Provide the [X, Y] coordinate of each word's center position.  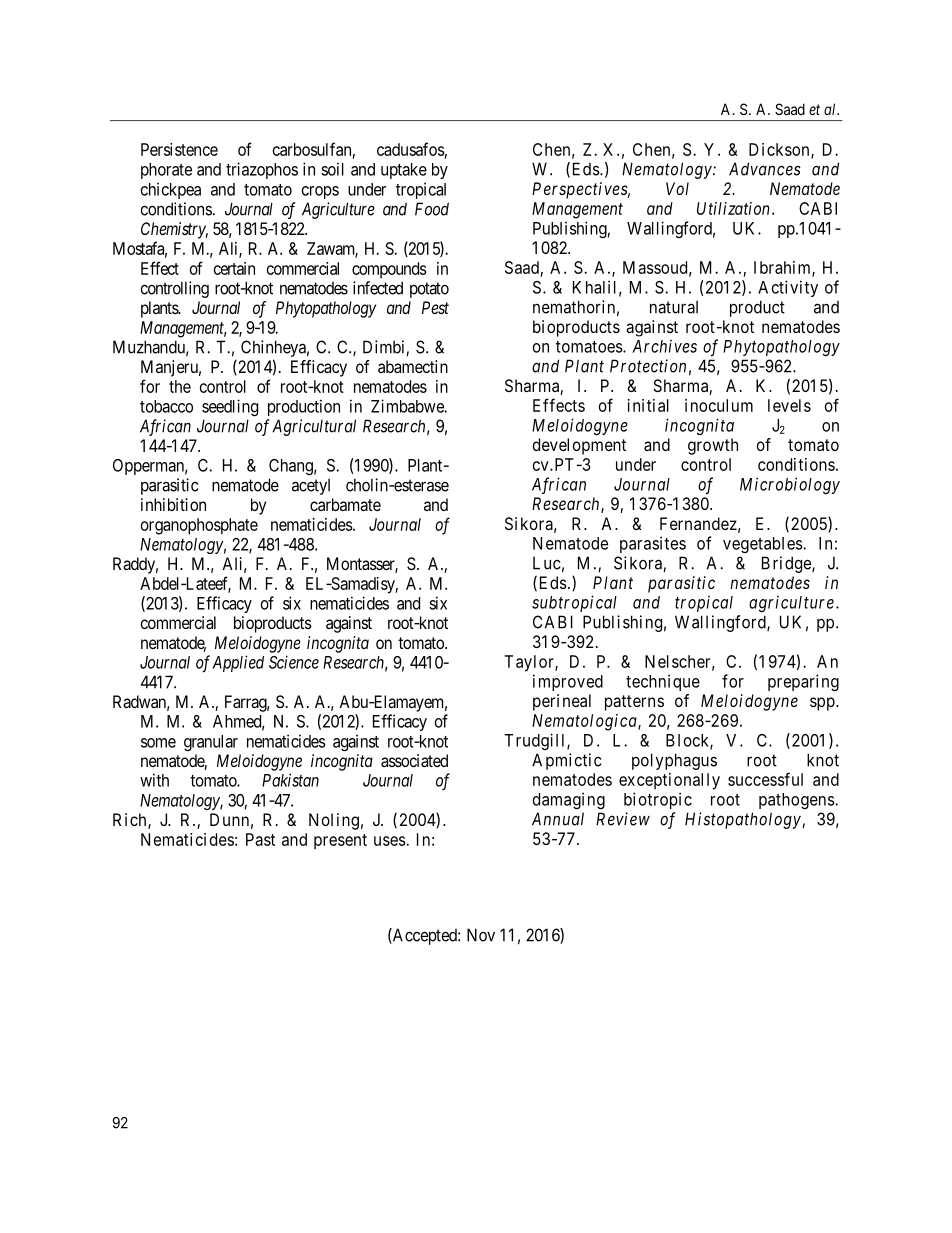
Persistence [179, 149]
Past [260, 839]
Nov [481, 935]
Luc [546, 563]
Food [432, 209]
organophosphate [199, 526]
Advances [765, 169]
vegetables [763, 545]
